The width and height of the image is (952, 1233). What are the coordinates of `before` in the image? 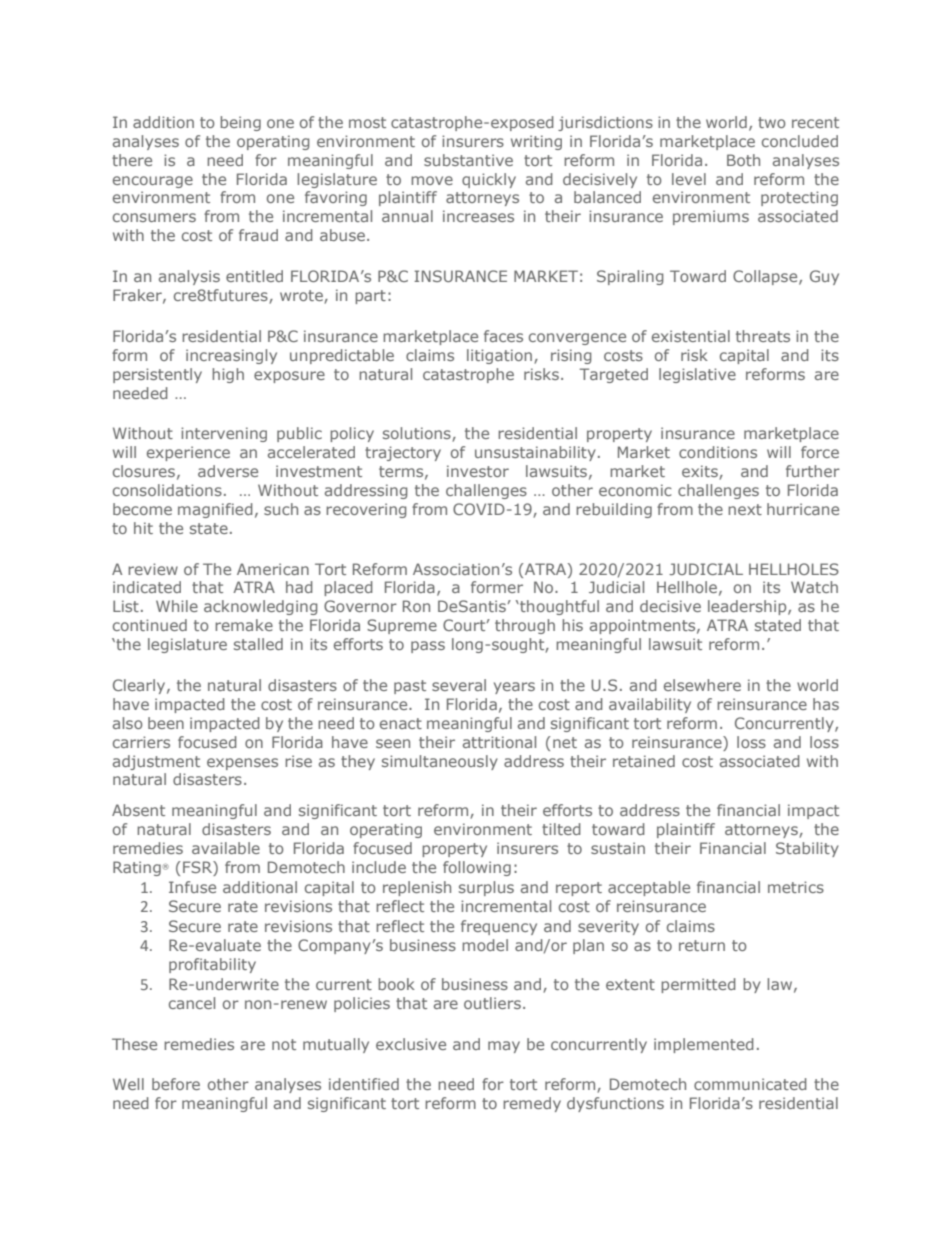 It's located at (176, 1084).
